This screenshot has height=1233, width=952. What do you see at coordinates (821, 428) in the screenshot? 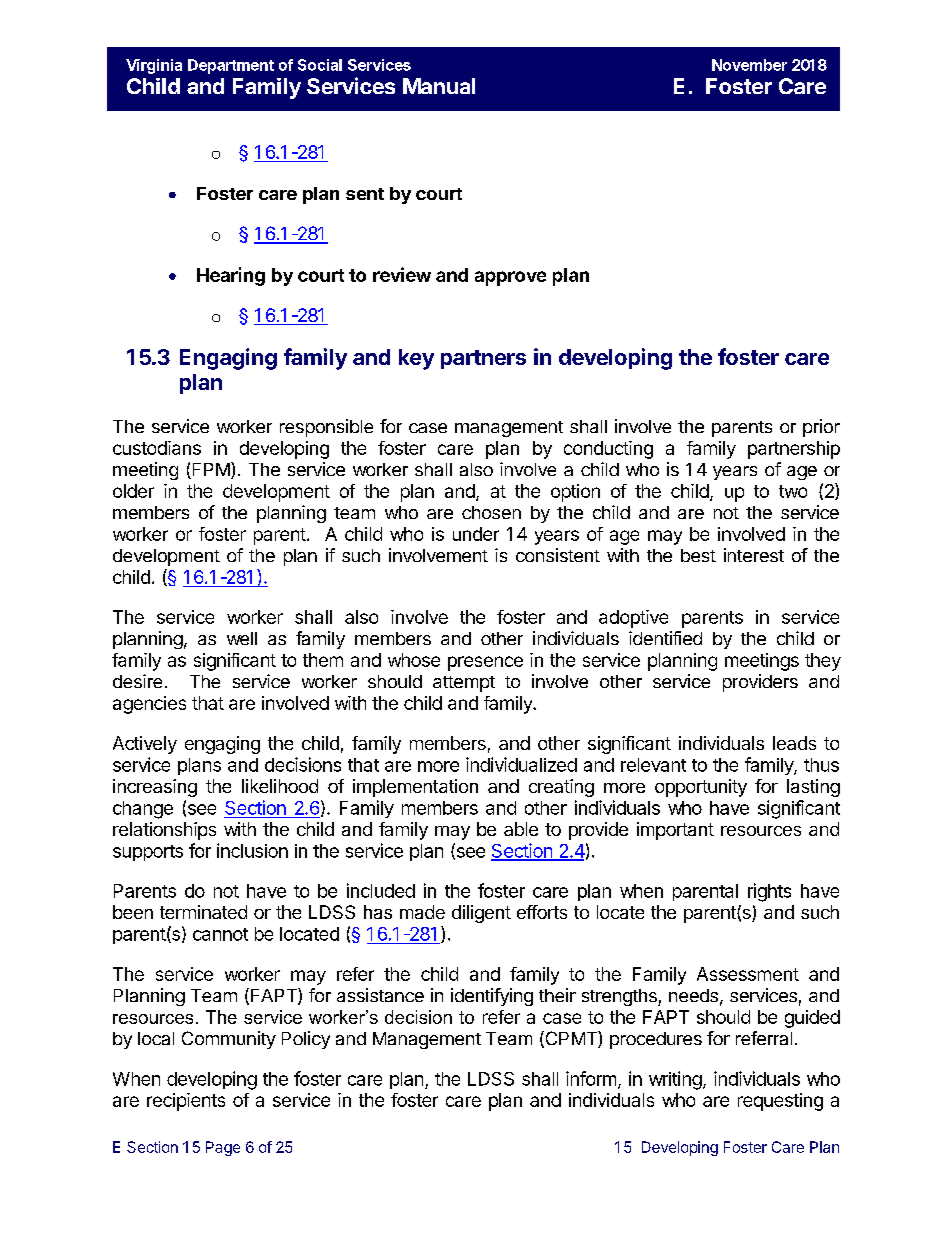
I see `prior` at bounding box center [821, 428].
